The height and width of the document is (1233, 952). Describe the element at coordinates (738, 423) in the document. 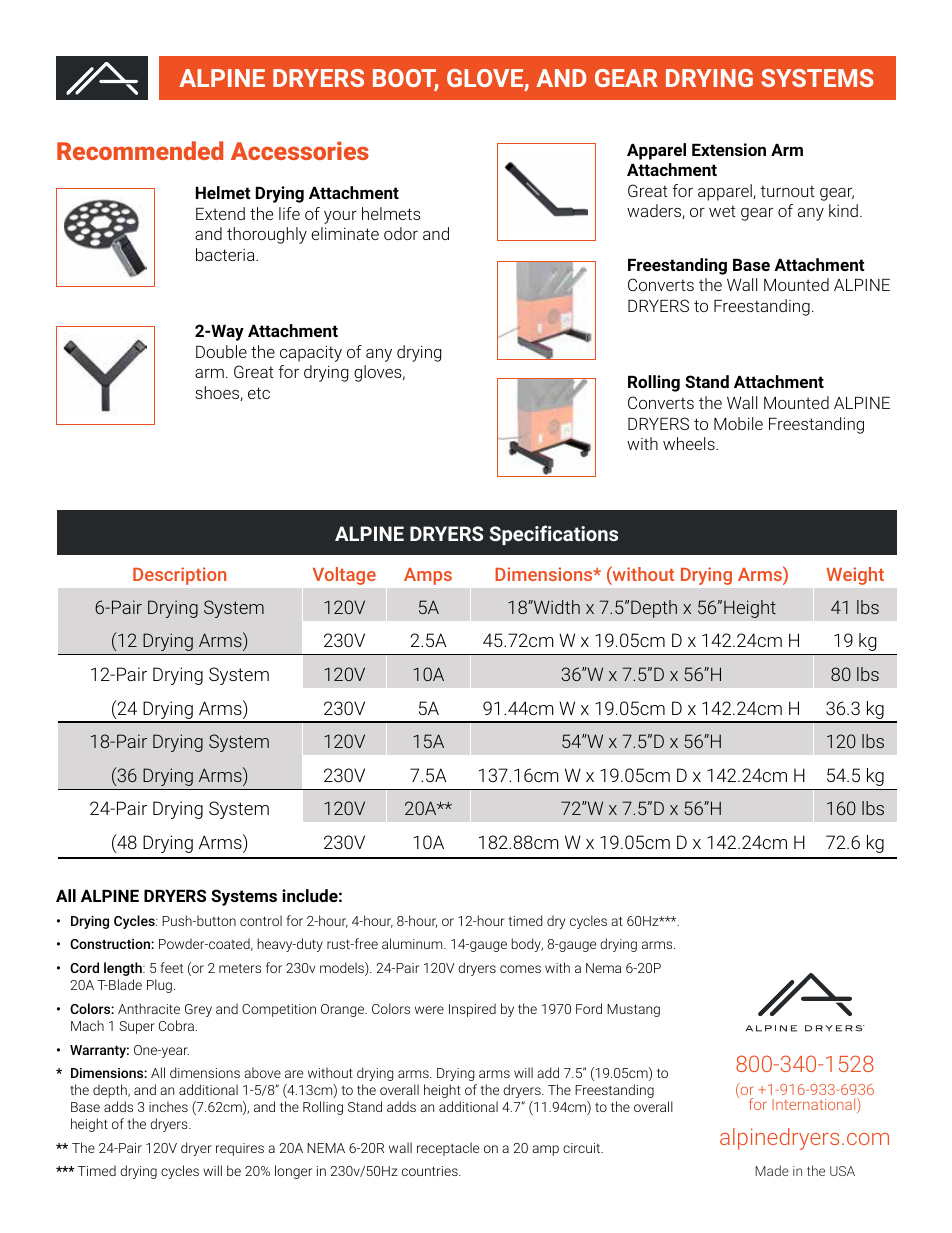

I see `Mobile` at that location.
